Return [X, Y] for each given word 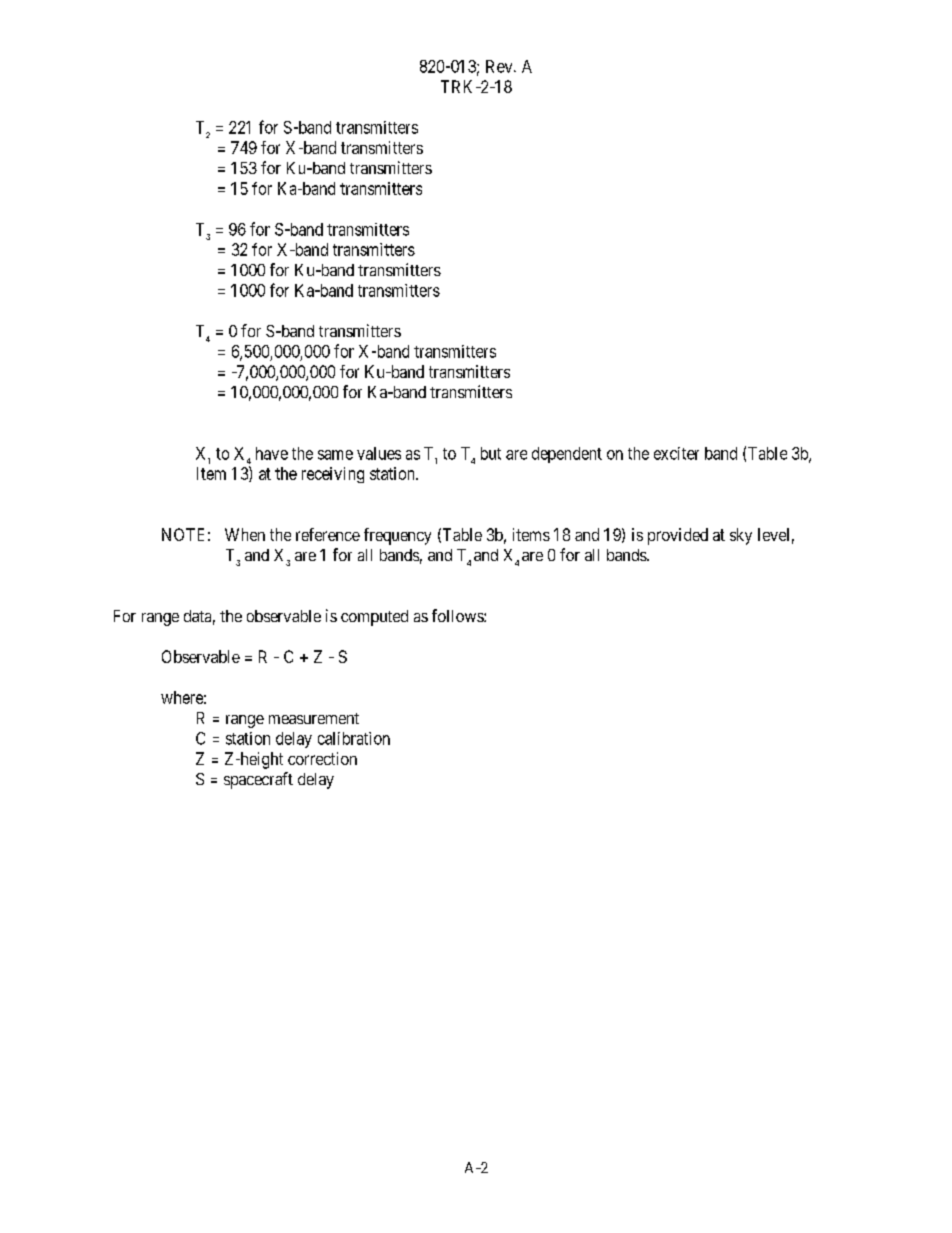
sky [741, 536]
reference [328, 534]
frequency [397, 536]
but [491, 453]
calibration [354, 738]
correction [322, 758]
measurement [314, 718]
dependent [567, 455]
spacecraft [258, 780]
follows [458, 615]
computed [374, 618]
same [335, 455]
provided [678, 536]
